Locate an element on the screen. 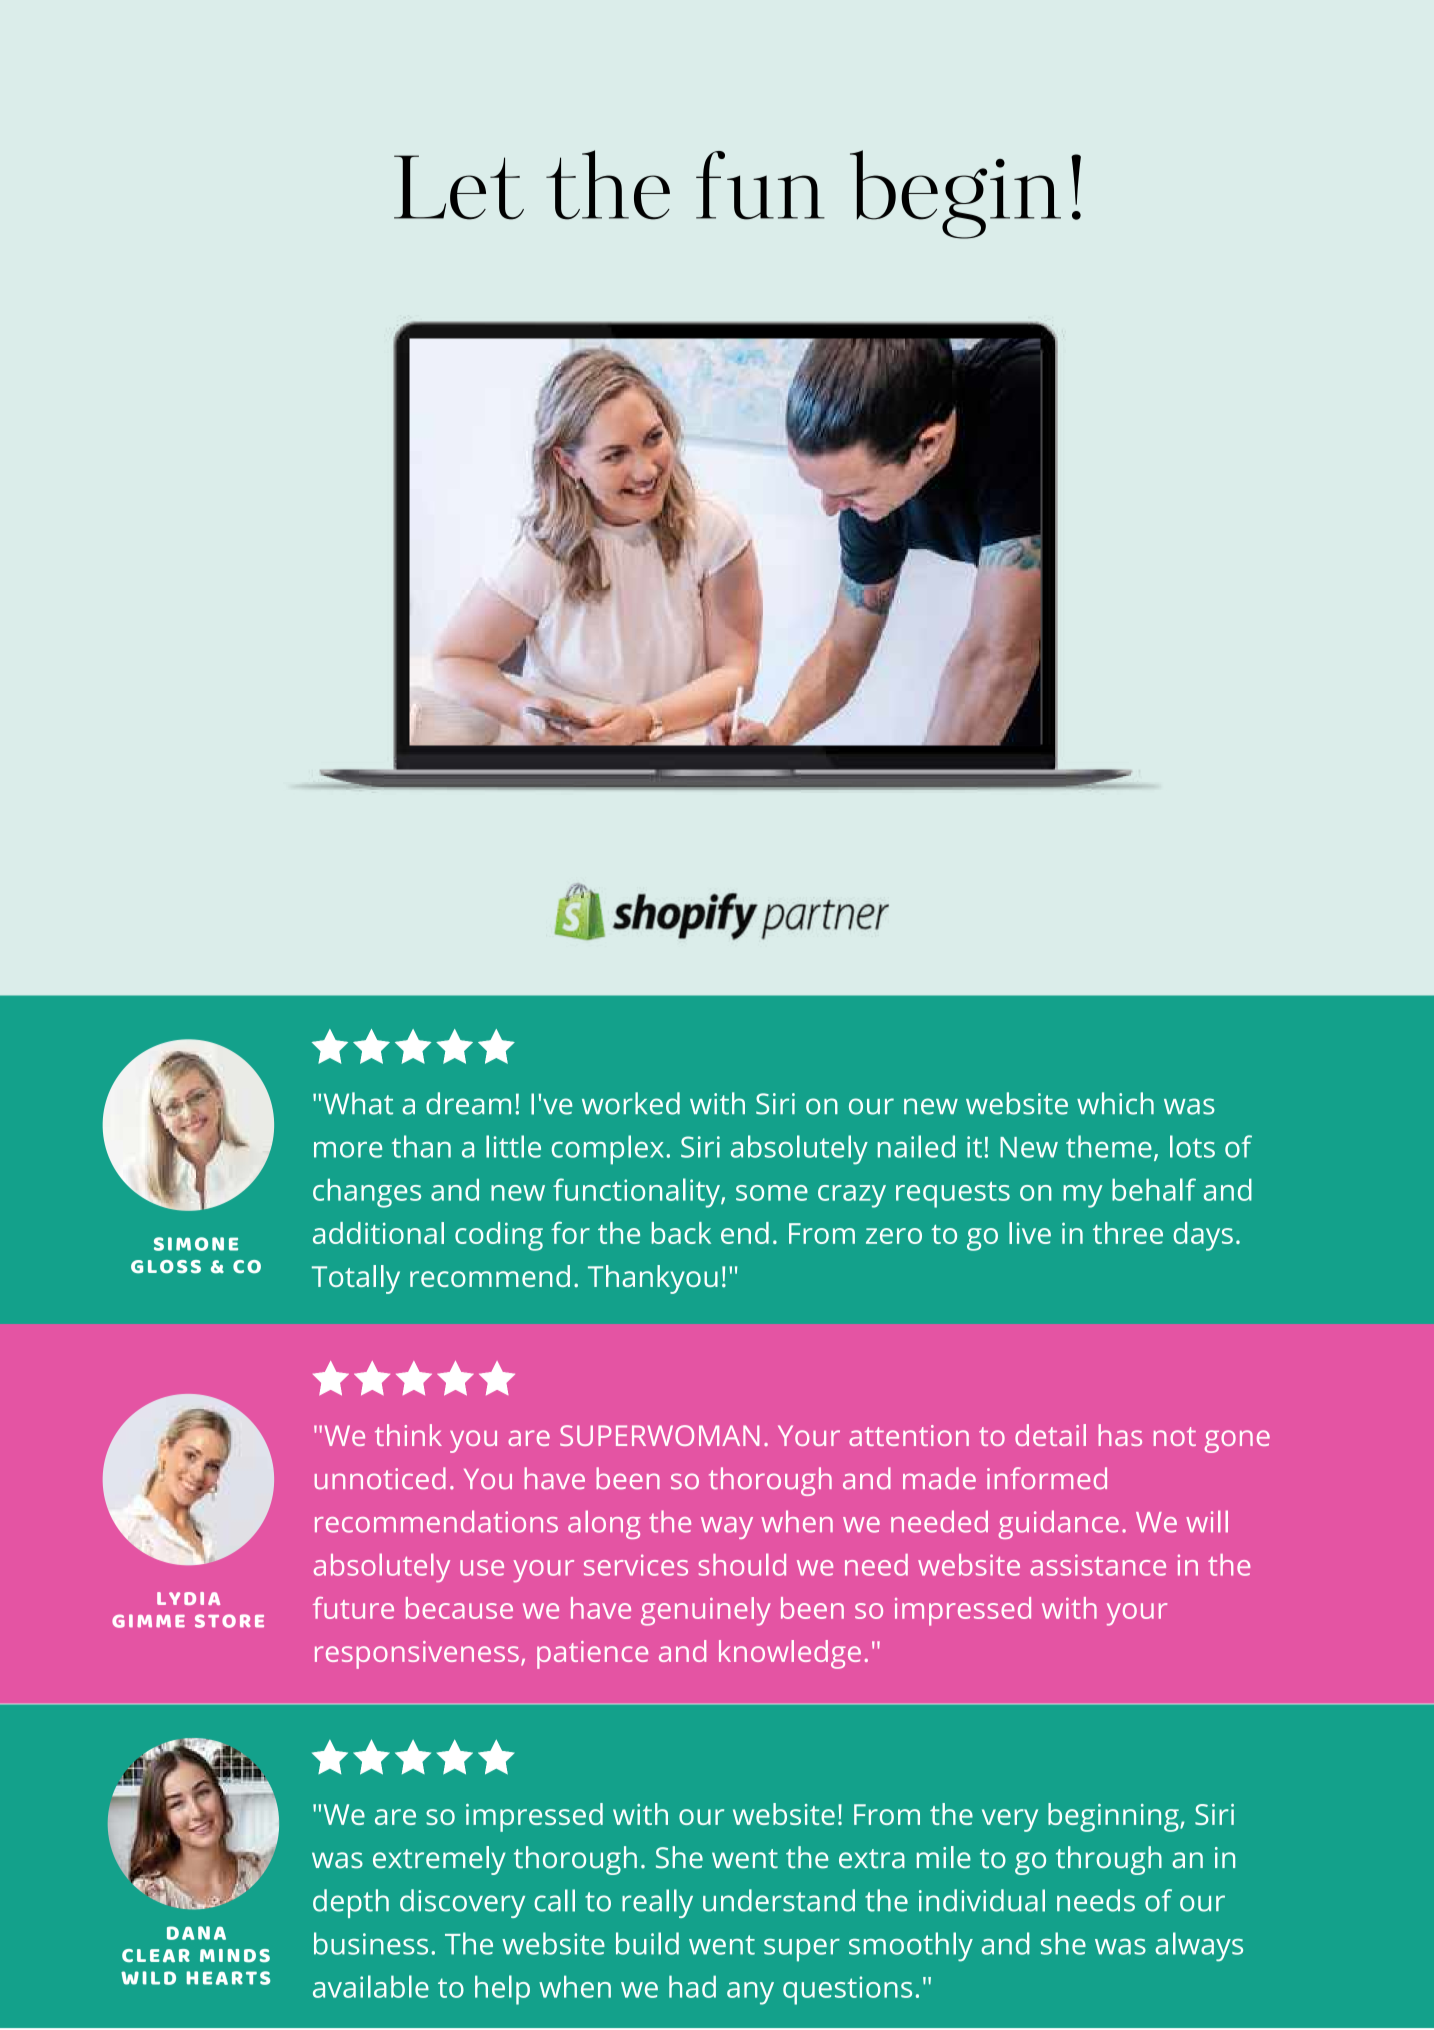 The image size is (1434, 2030). complex is located at coordinates (608, 1150).
